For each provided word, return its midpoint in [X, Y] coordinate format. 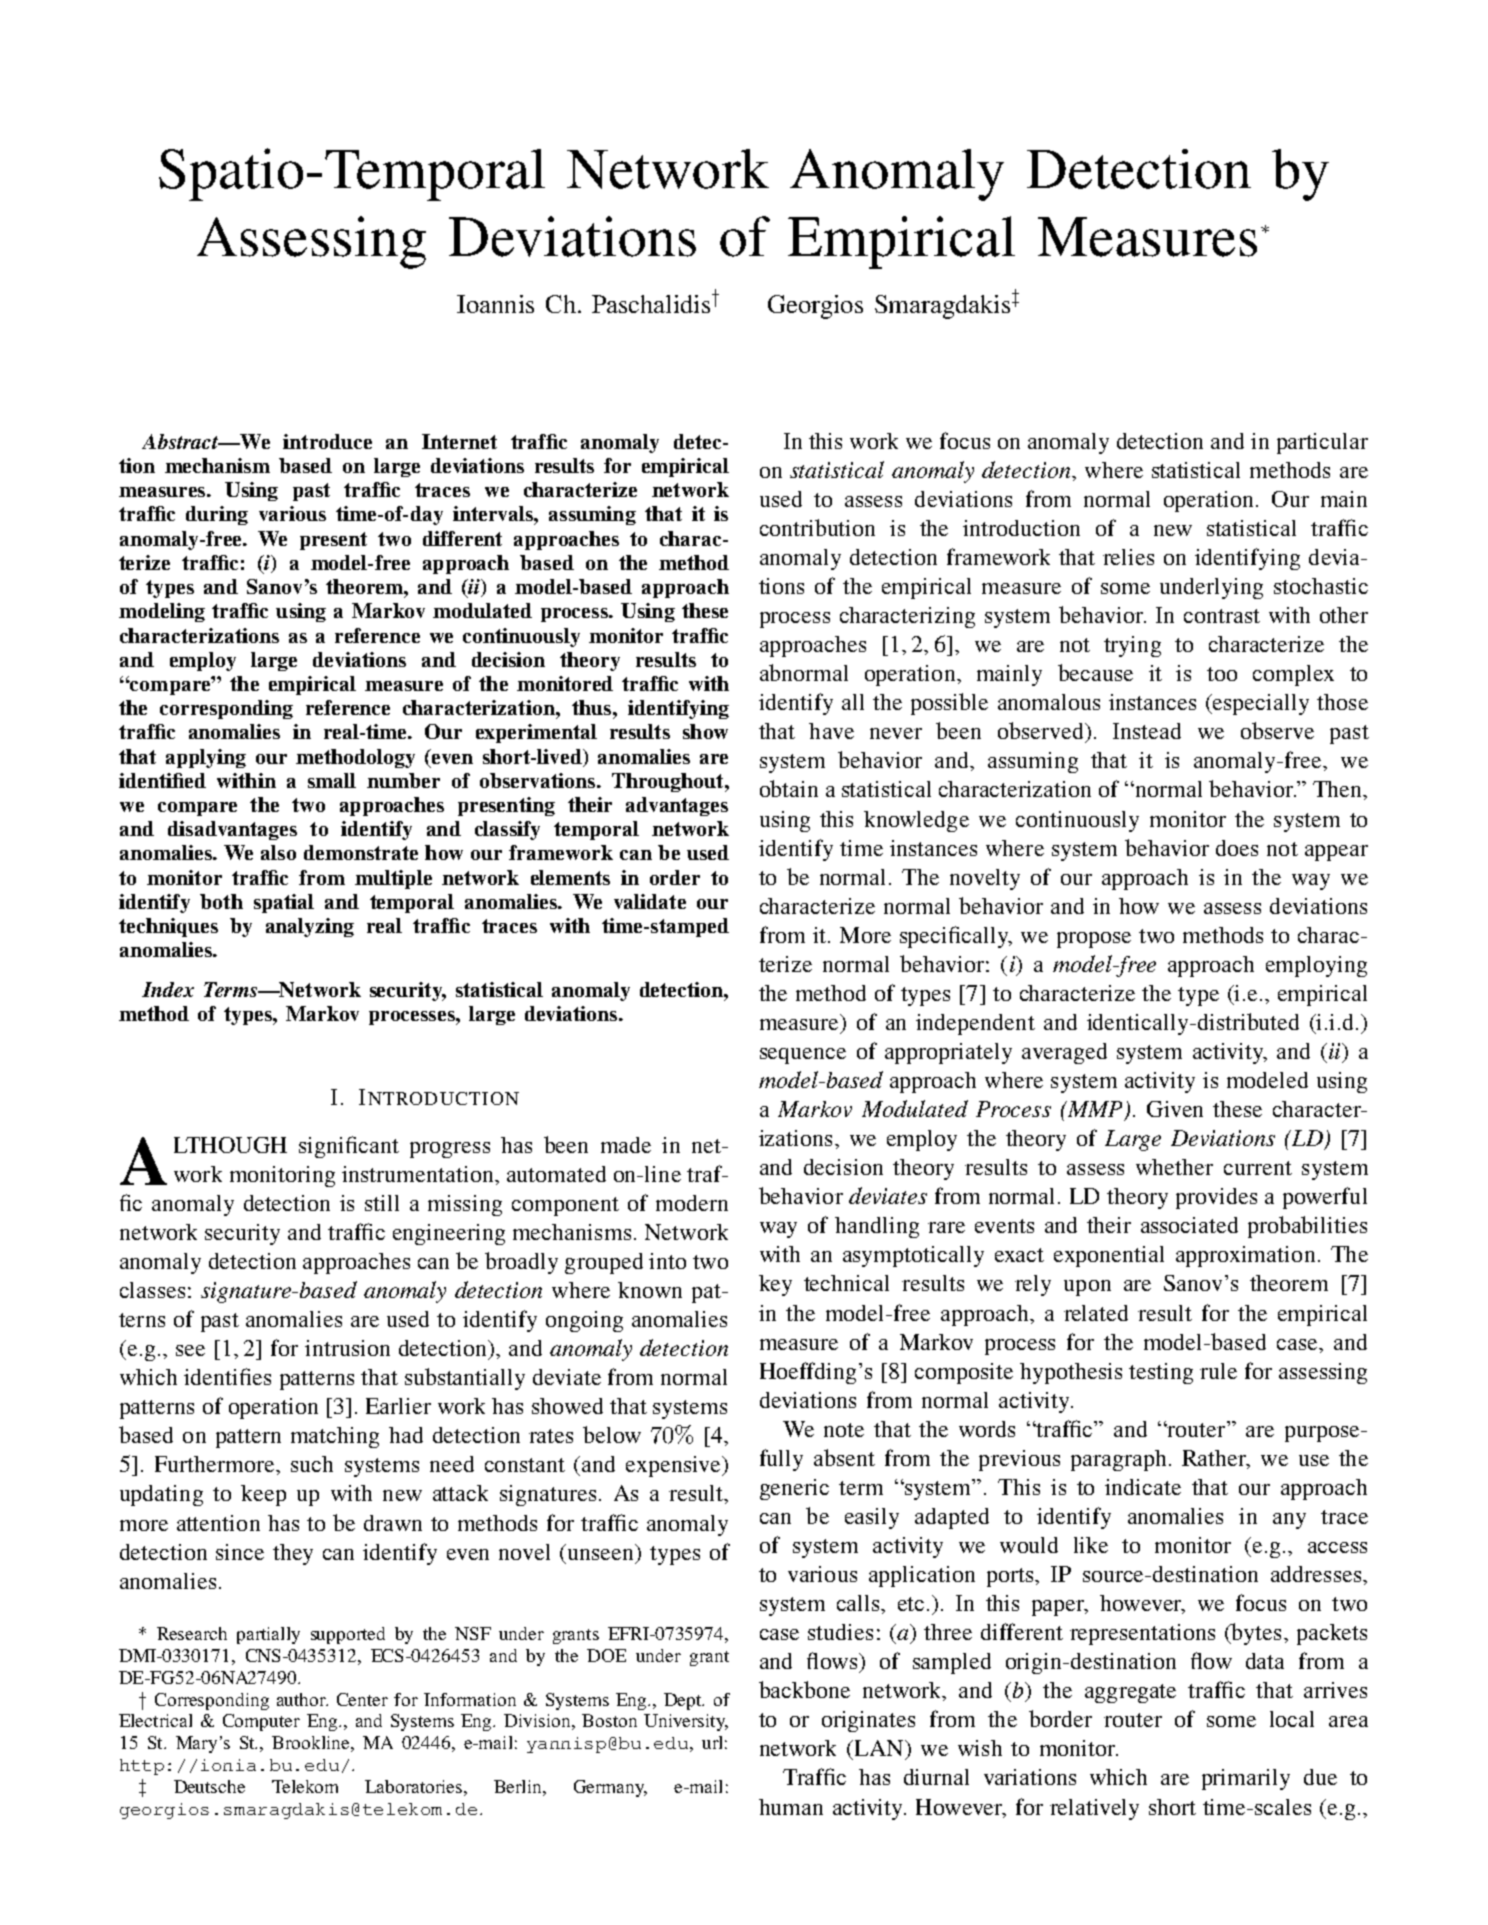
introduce [327, 441]
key [775, 1285]
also [278, 852]
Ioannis [495, 304]
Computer [261, 1722]
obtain [789, 788]
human [791, 1807]
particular [1322, 443]
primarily [1246, 1779]
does [1237, 848]
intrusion [347, 1348]
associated [1189, 1225]
